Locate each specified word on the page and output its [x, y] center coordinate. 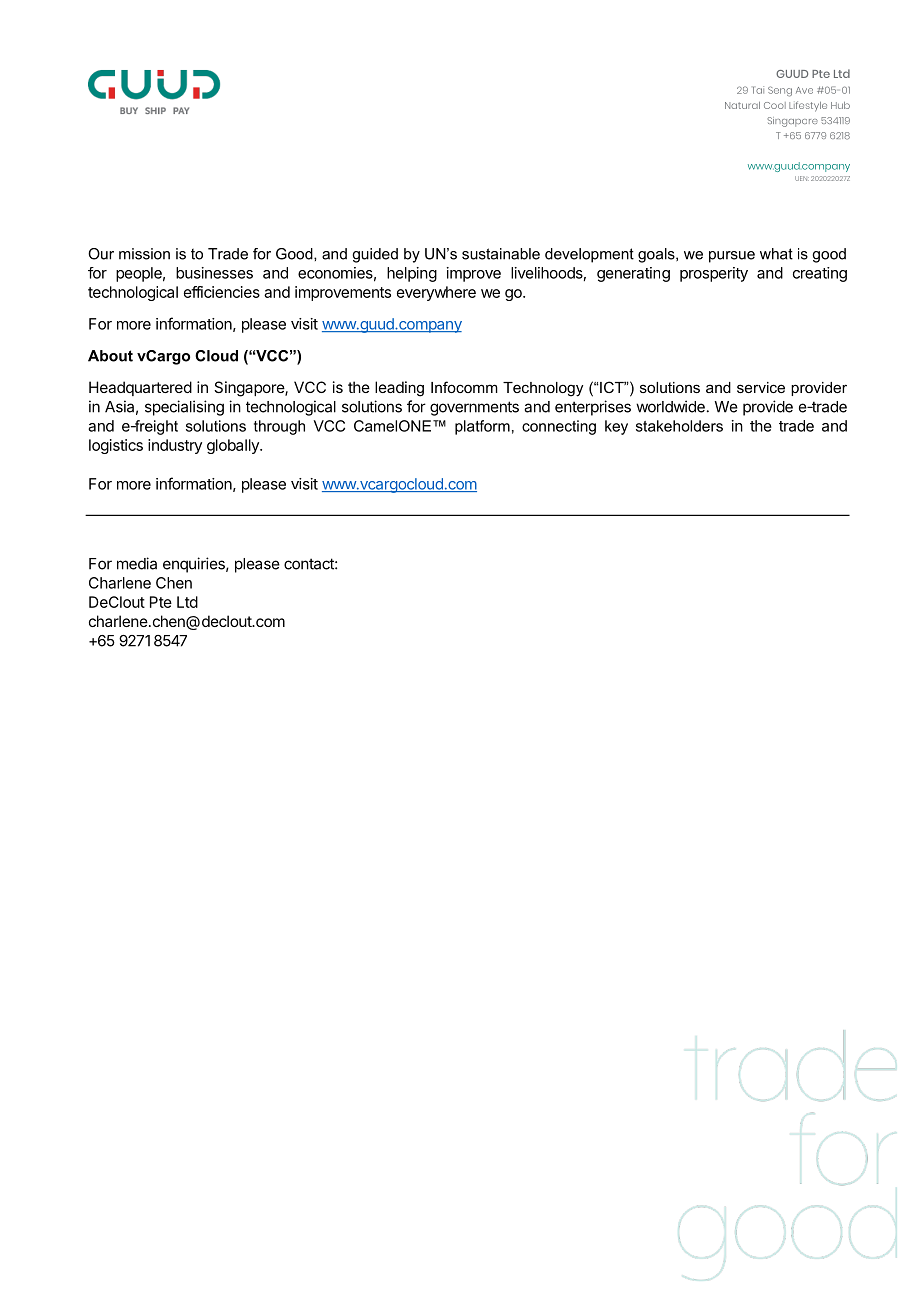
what [776, 254]
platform [482, 427]
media [137, 563]
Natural [742, 105]
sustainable [501, 254]
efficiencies [222, 292]
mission [144, 254]
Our [101, 254]
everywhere [436, 293]
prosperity [714, 274]
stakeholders [679, 426]
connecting [559, 427]
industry [175, 446]
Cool [775, 105]
